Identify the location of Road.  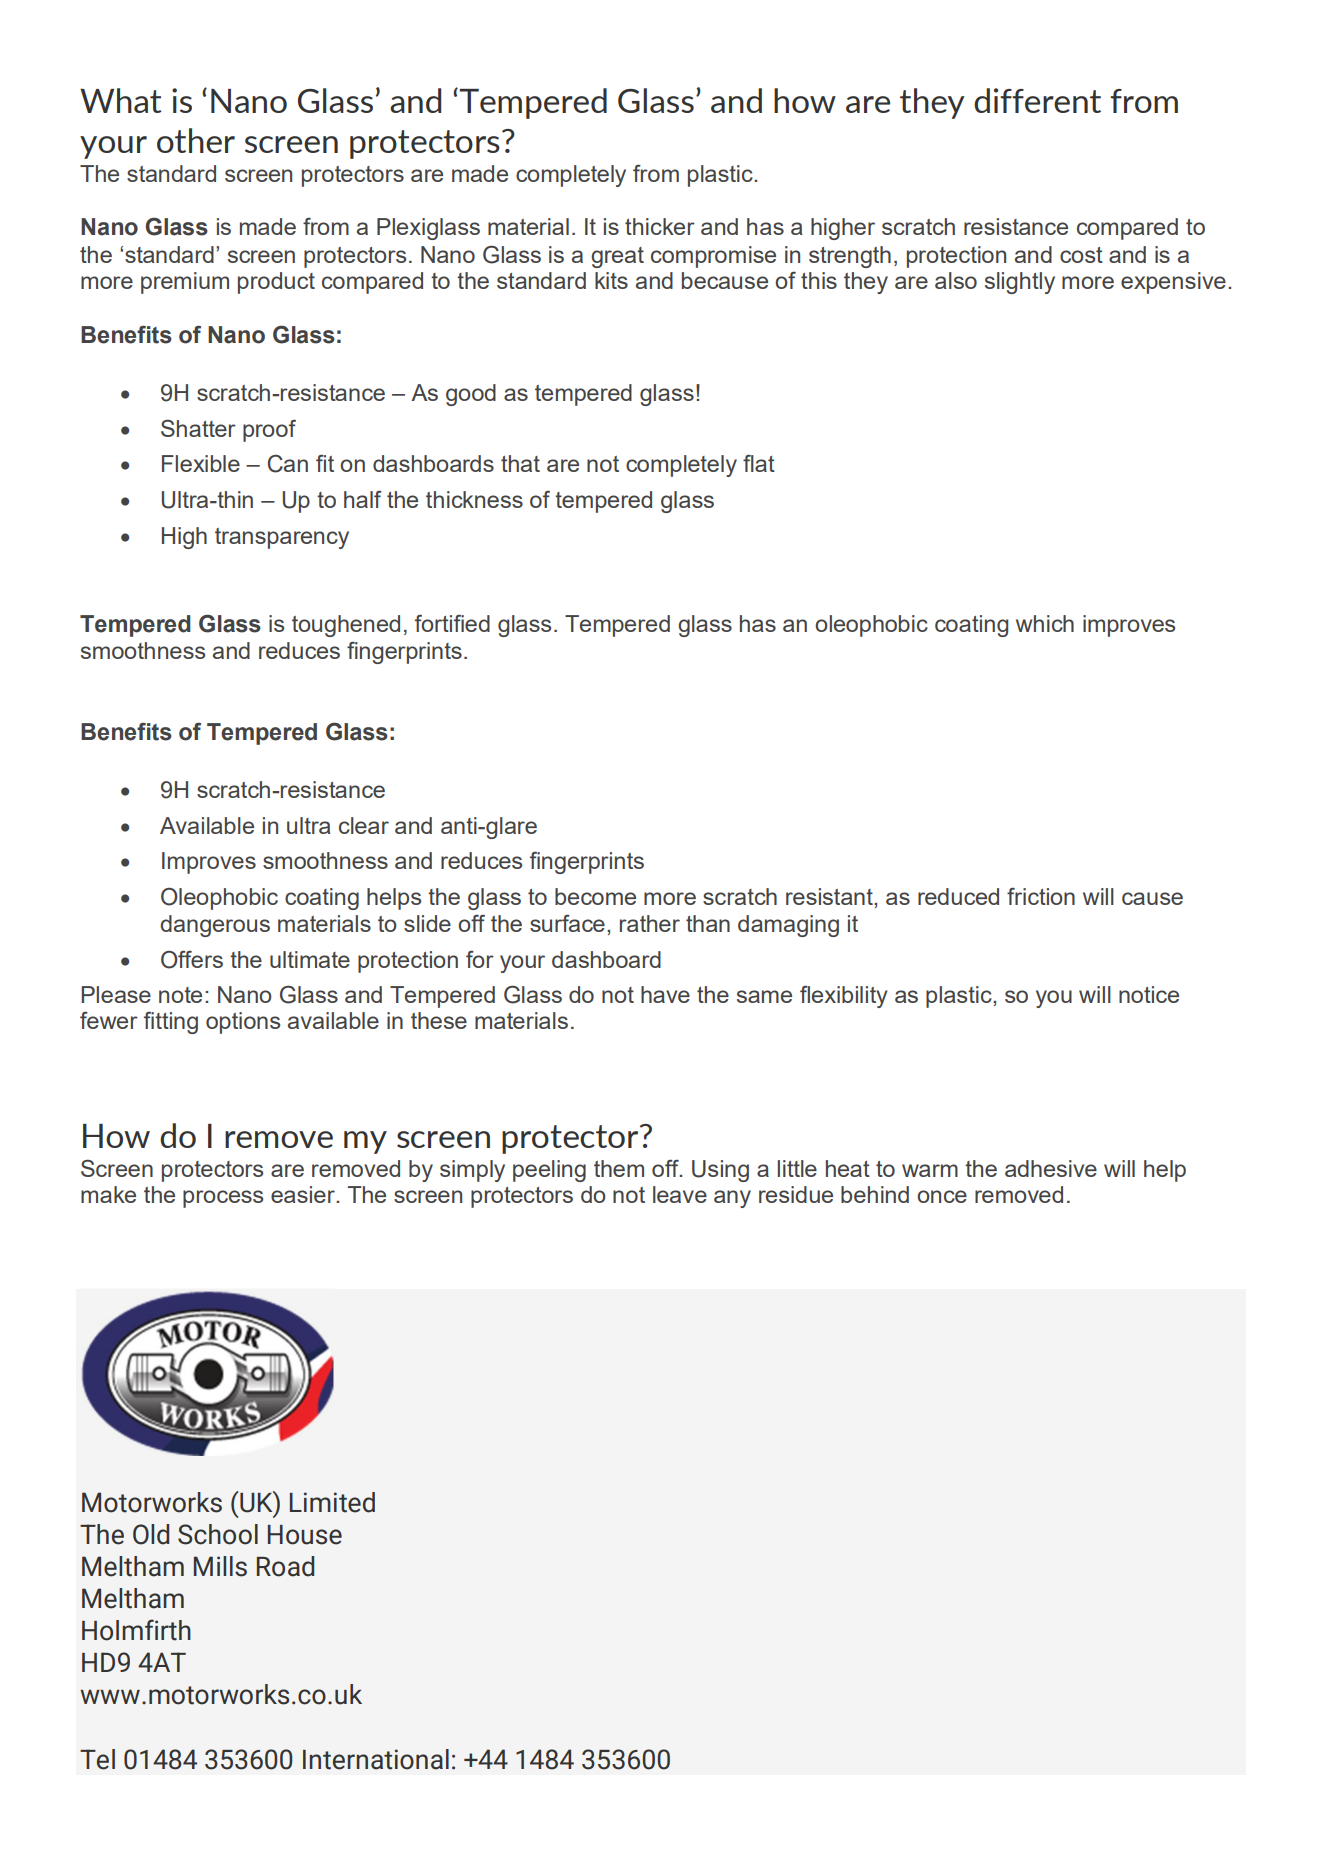
(285, 1566).
